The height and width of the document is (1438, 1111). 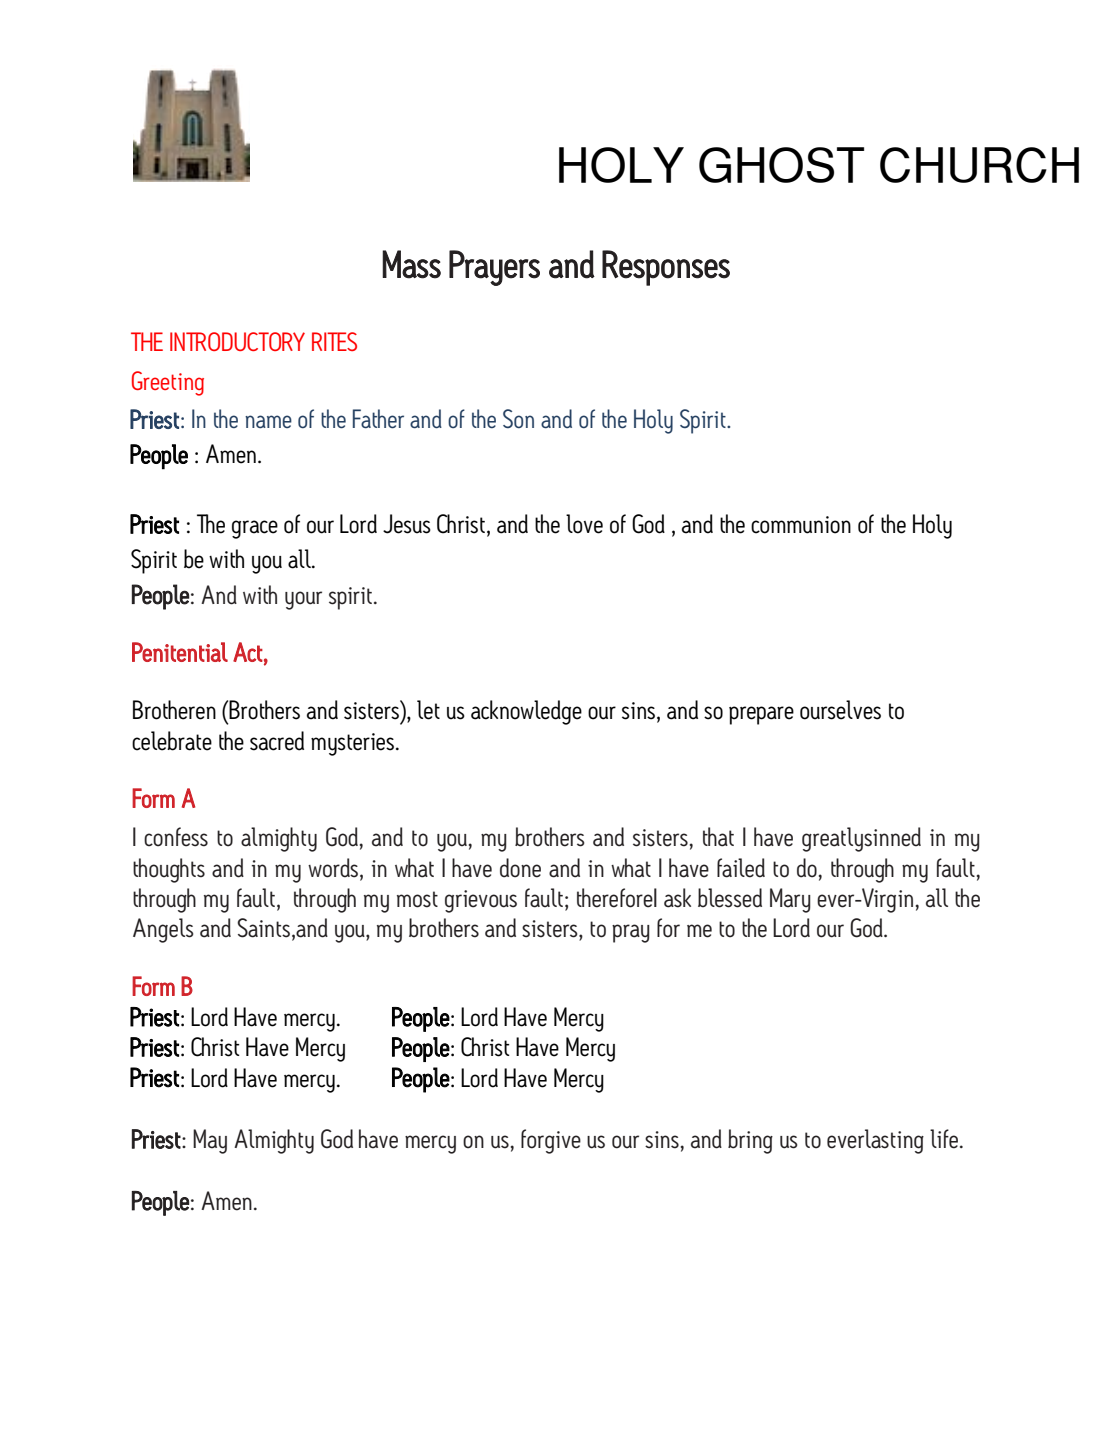 I want to click on Responses, so click(x=666, y=268).
